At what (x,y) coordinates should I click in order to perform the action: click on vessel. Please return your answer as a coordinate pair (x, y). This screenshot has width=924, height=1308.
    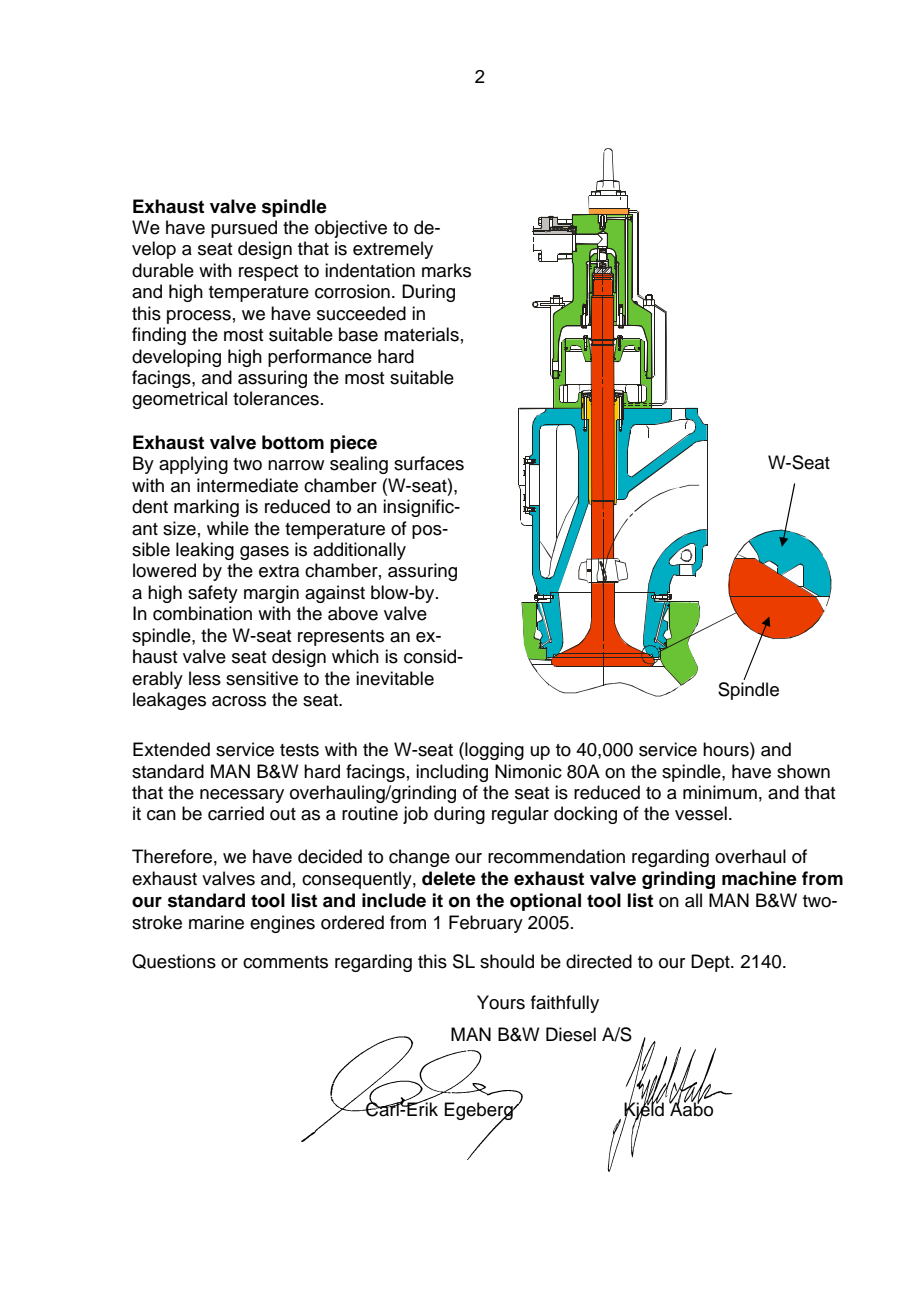
    Looking at the image, I should click on (701, 813).
